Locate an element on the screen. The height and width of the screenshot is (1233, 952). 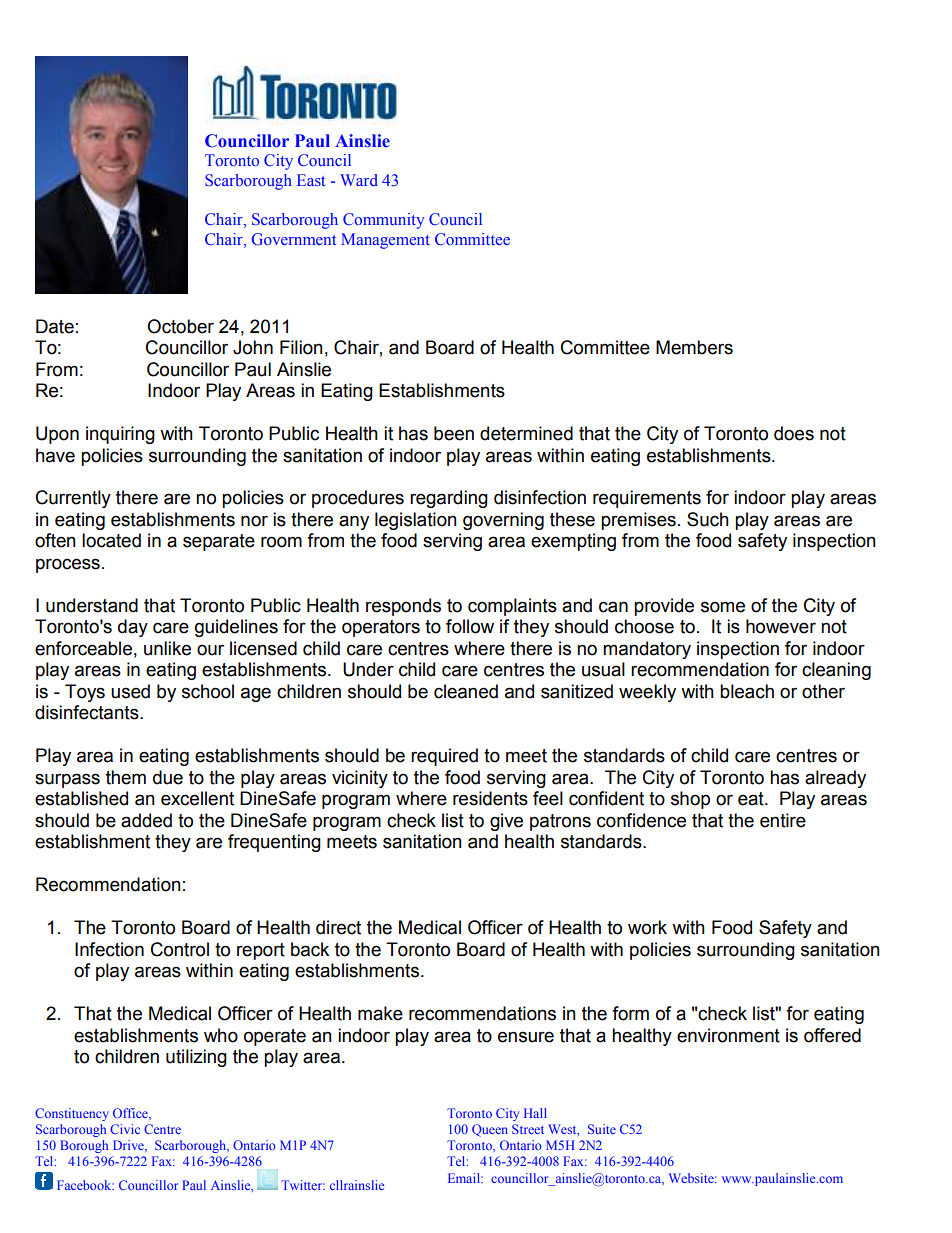
Government is located at coordinates (294, 239).
